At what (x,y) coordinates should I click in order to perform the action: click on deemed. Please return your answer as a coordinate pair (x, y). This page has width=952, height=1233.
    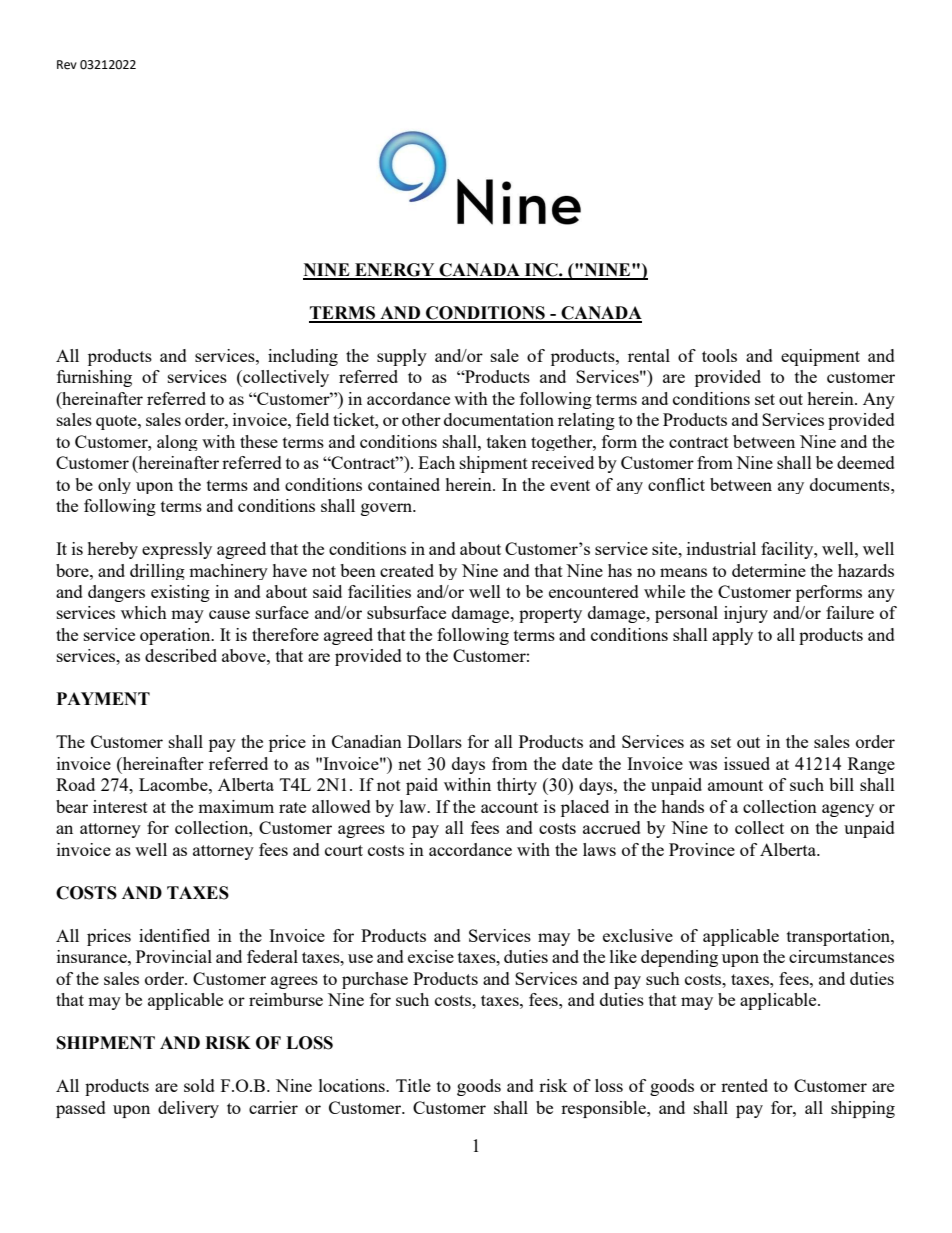
    Looking at the image, I should click on (866, 462).
